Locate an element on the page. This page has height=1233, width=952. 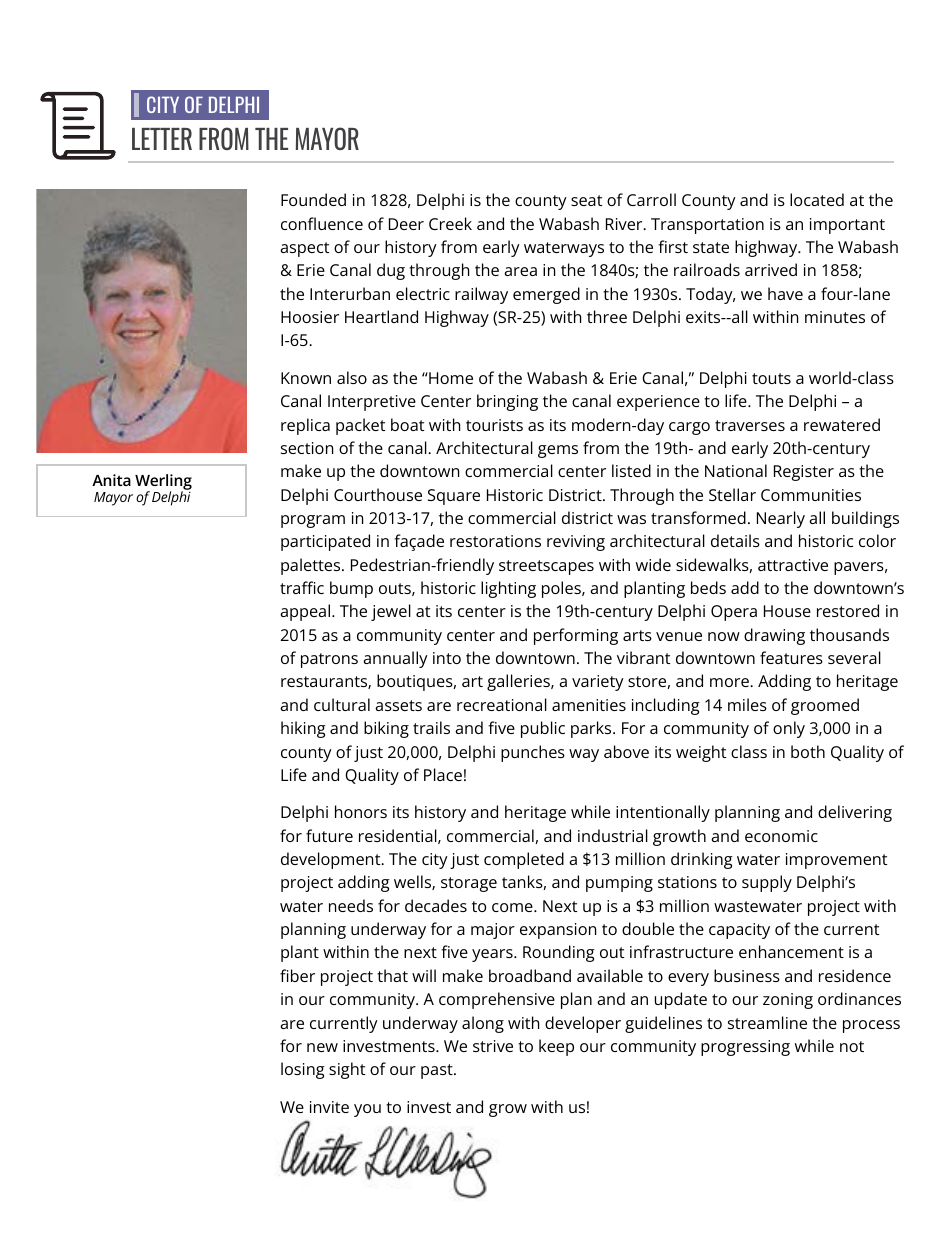
Square is located at coordinates (454, 497).
